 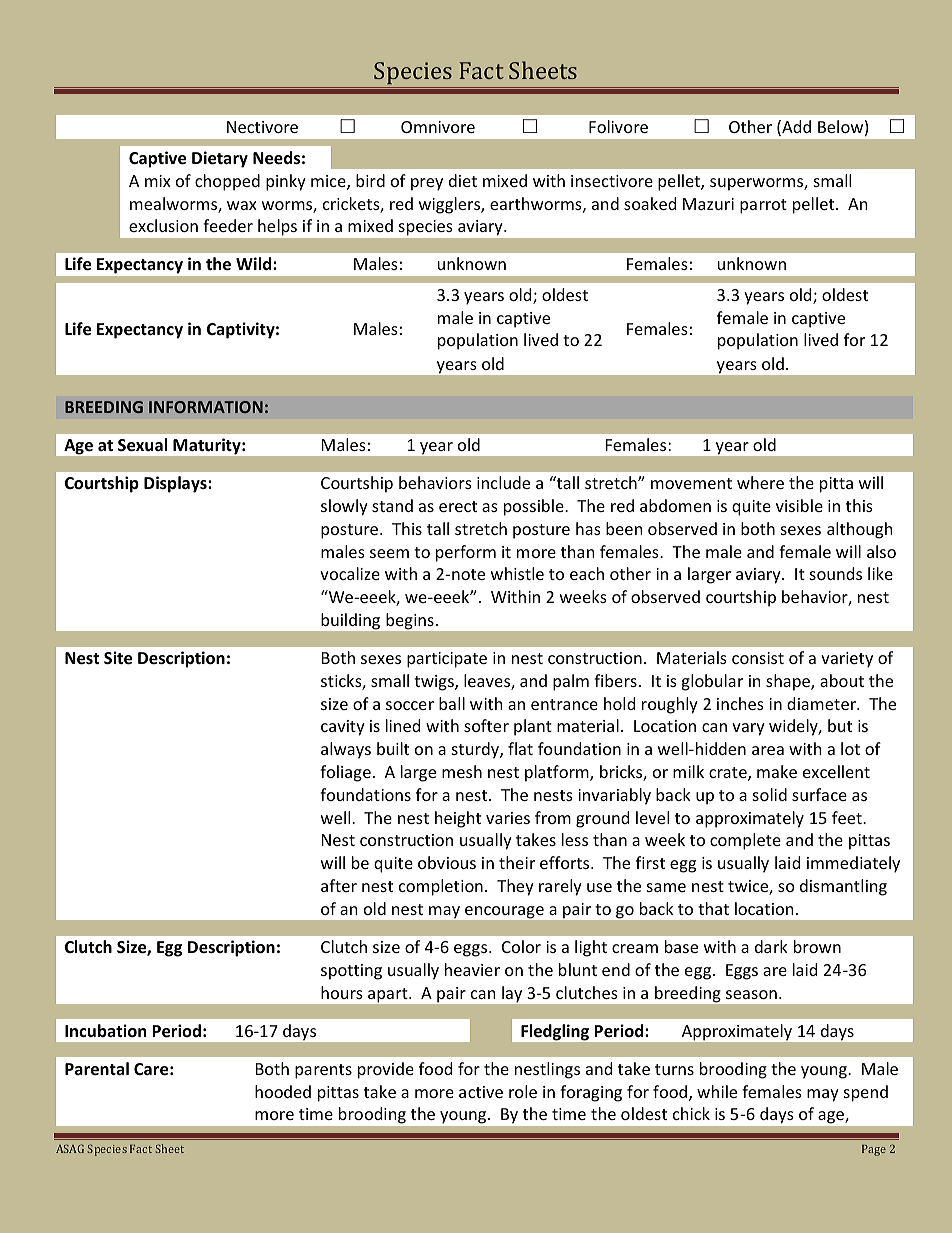 I want to click on Omnivore, so click(x=438, y=127).
